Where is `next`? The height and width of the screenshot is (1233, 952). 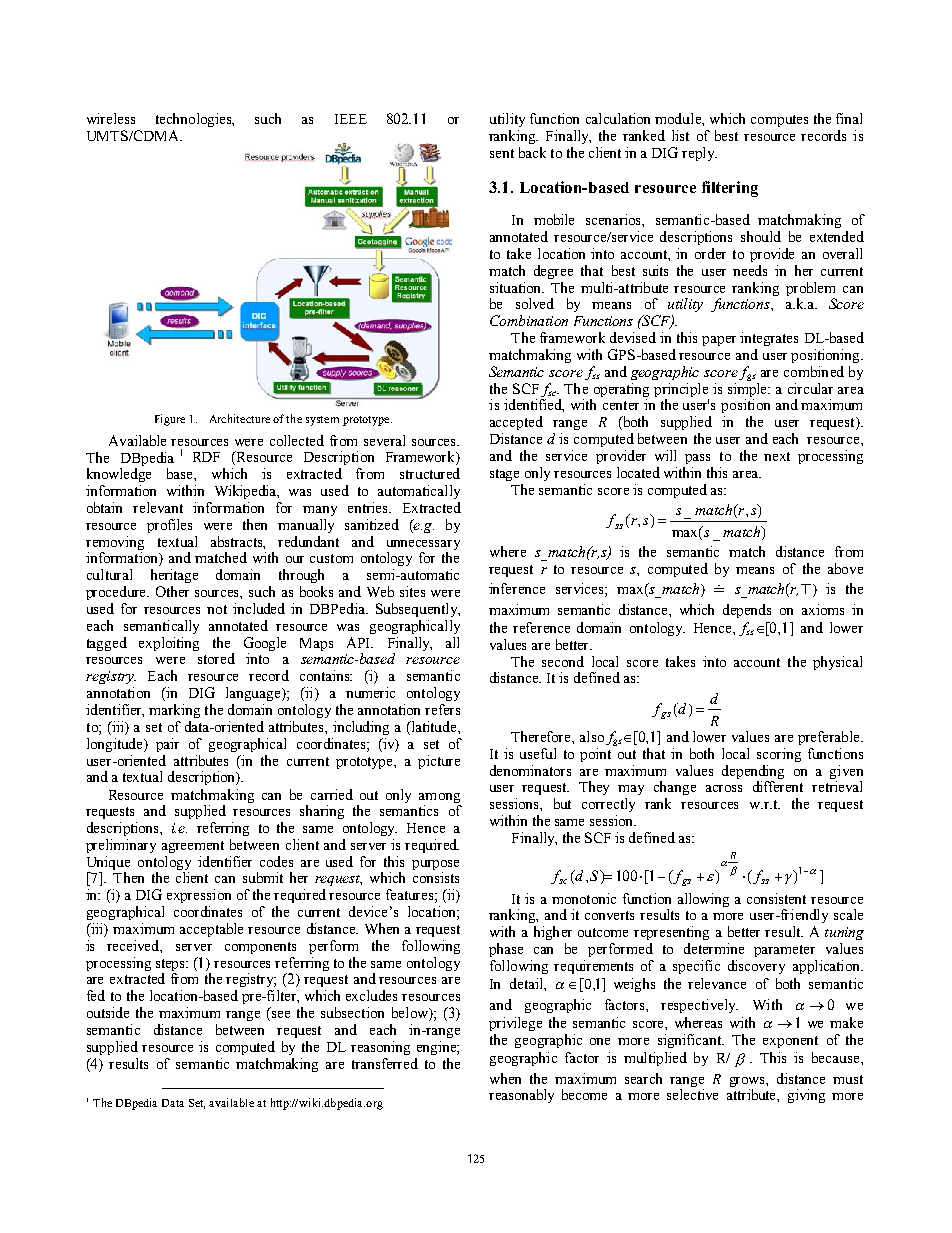
next is located at coordinates (777, 456).
